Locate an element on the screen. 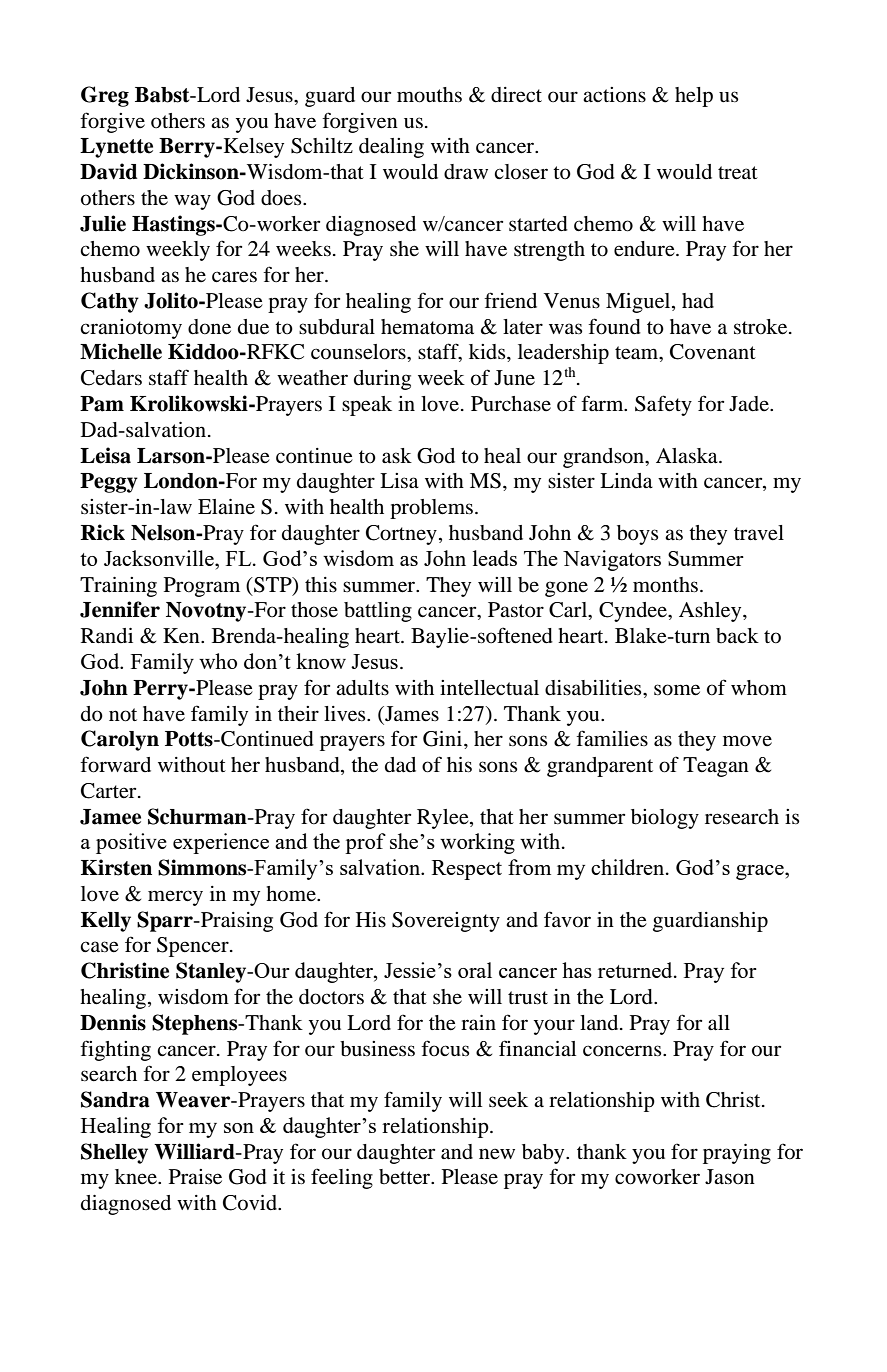 The height and width of the screenshot is (1372, 887). Praise is located at coordinates (195, 1177).
